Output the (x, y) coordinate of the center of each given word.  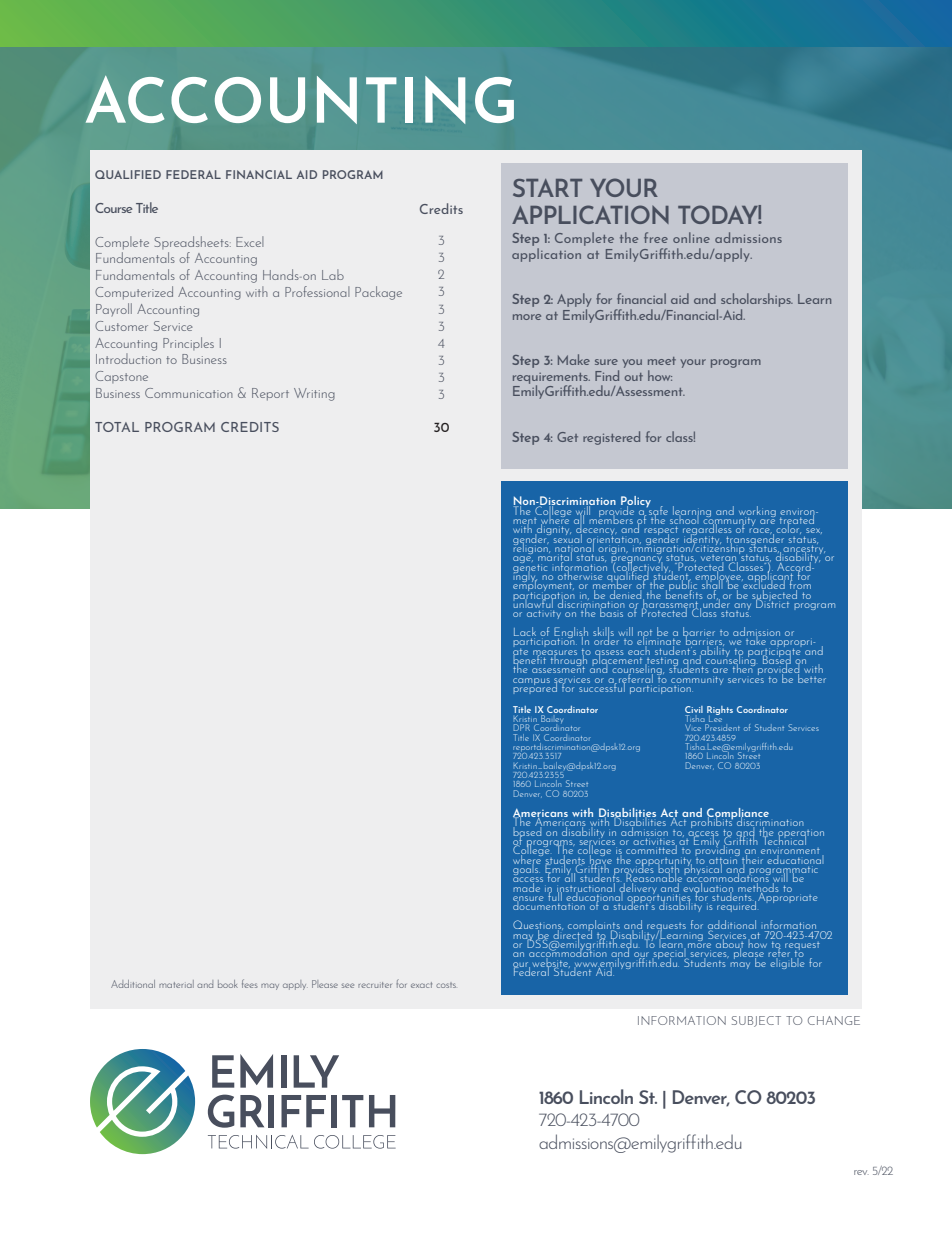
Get (567, 437)
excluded (763, 585)
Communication (189, 393)
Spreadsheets (192, 242)
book (228, 984)
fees (250, 983)
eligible (787, 962)
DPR (522, 727)
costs (446, 985)
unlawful (534, 602)
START (547, 188)
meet (662, 361)
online (691, 237)
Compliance (738, 815)
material (176, 984)
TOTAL (117, 427)
